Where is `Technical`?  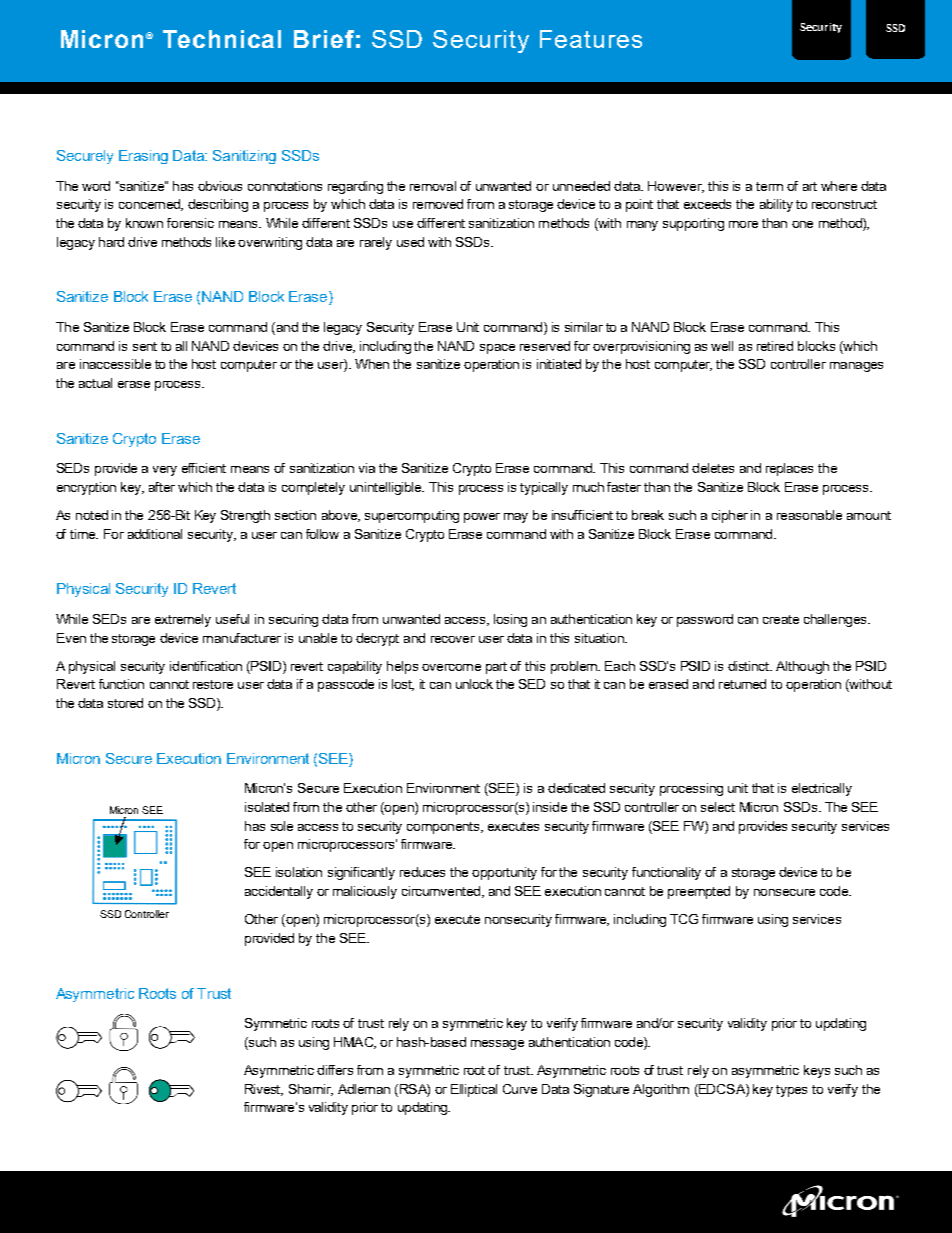 Technical is located at coordinates (222, 39).
